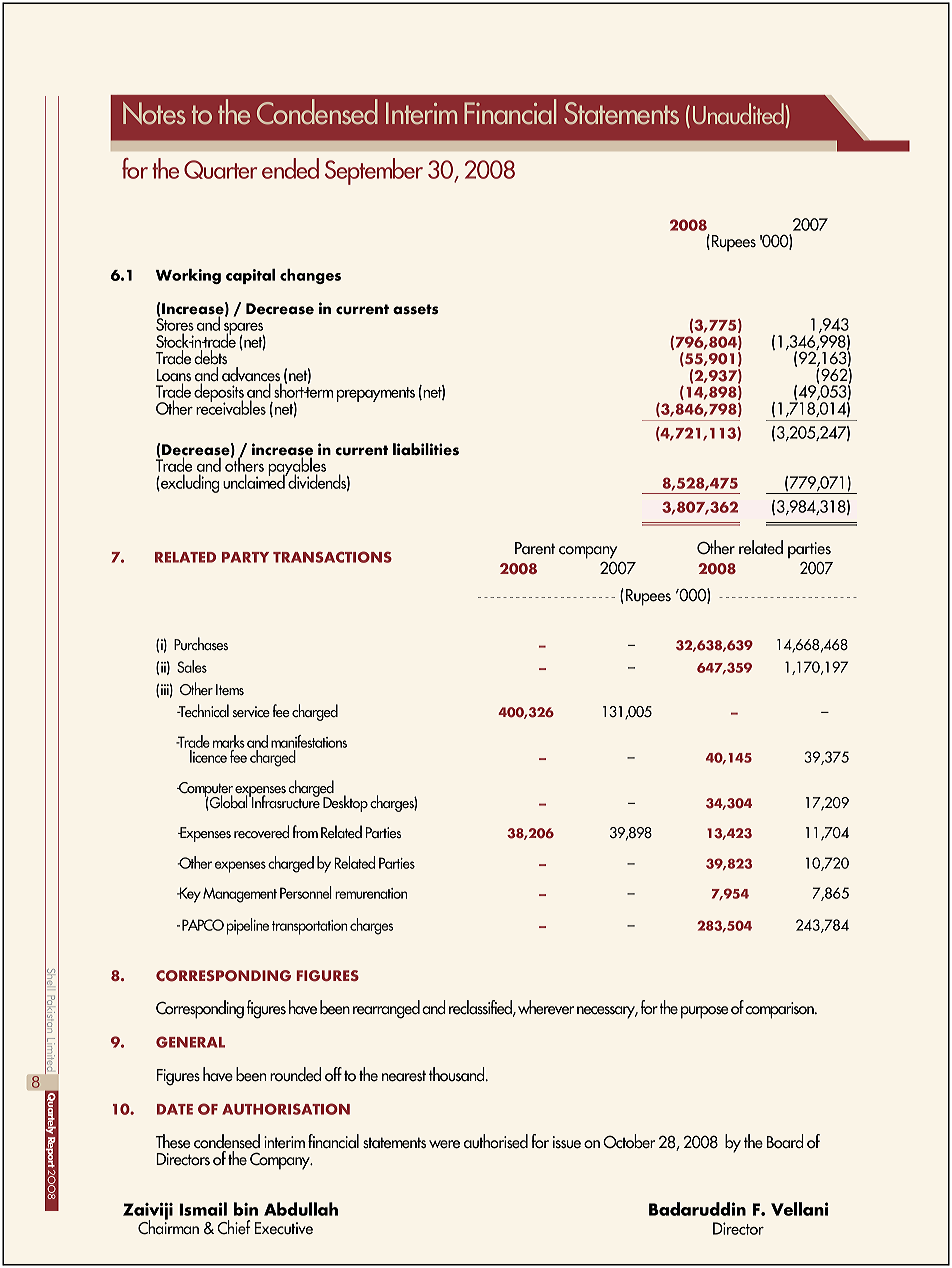 This document has height=1268, width=952. Describe the element at coordinates (245, 557) in the document. I see `PARTY` at that location.
